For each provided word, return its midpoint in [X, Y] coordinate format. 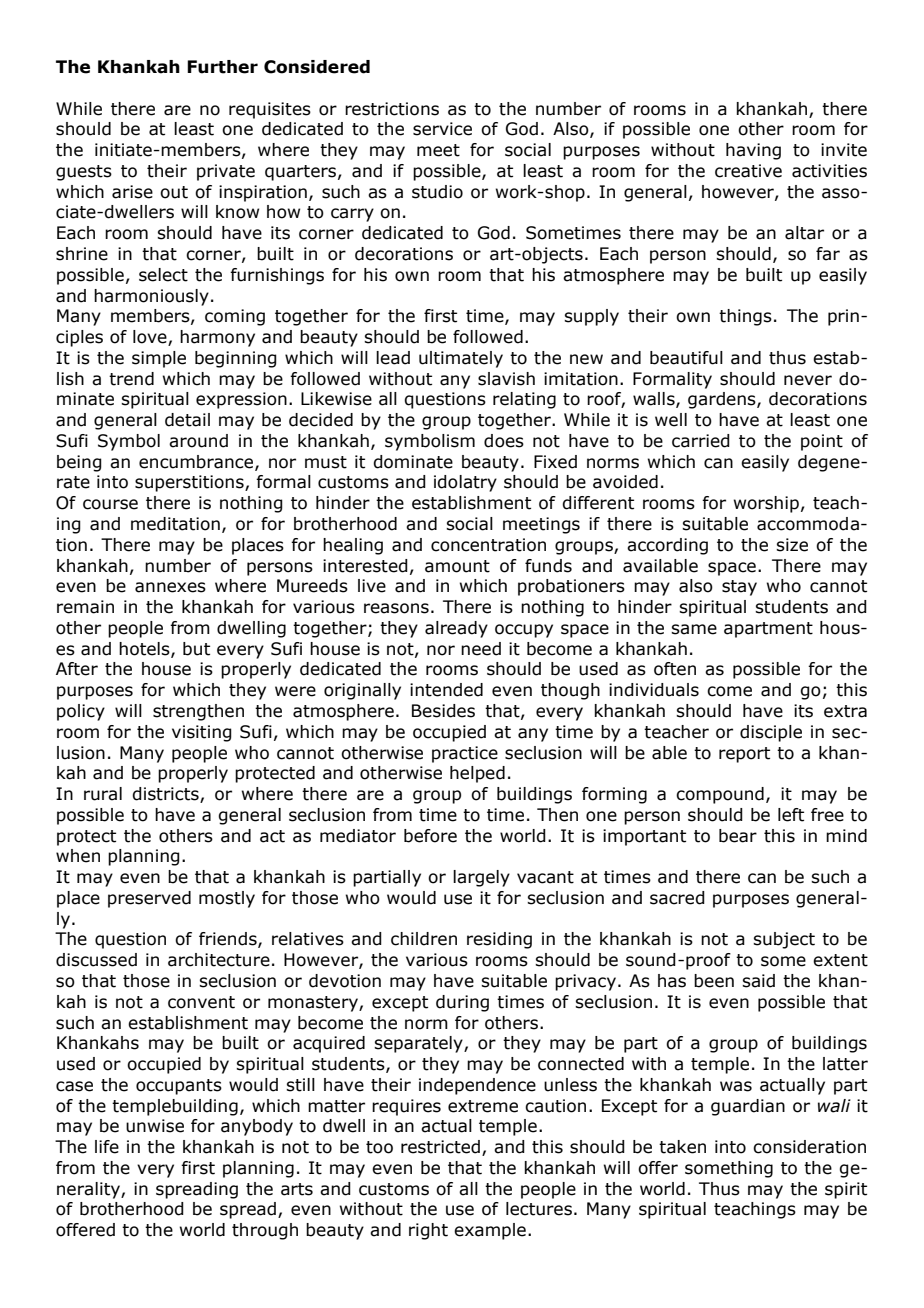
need [481, 649]
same [694, 629]
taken [682, 1147]
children [424, 939]
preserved [149, 899]
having [753, 151]
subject [784, 940]
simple [159, 359]
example [490, 1231]
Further [222, 67]
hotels [145, 649]
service [442, 129]
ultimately [461, 359]
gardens [723, 400]
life [107, 1147]
